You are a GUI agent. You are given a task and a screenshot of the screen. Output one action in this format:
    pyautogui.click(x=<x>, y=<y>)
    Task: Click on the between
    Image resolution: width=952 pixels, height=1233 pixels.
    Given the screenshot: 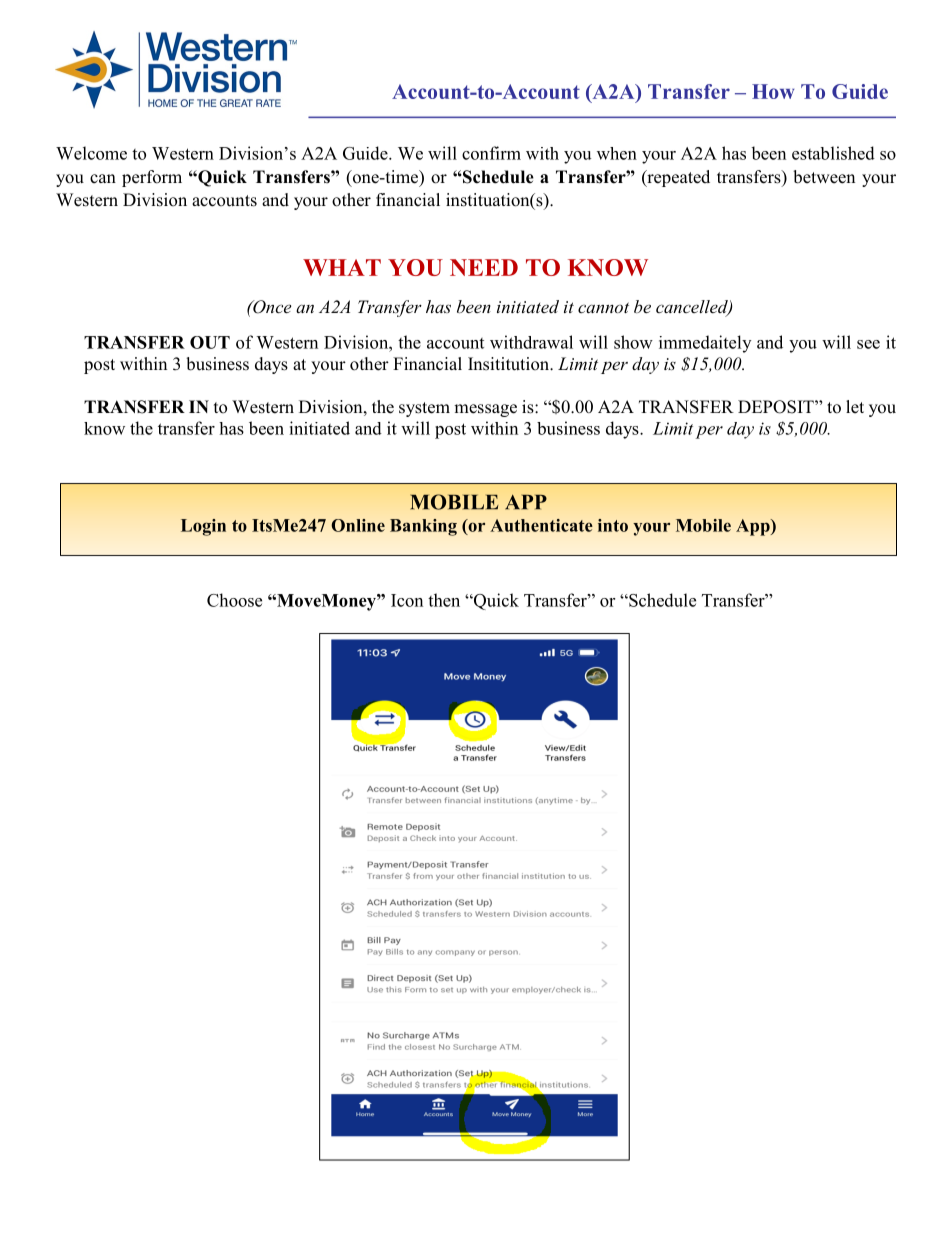 What is the action you would take?
    pyautogui.click(x=824, y=177)
